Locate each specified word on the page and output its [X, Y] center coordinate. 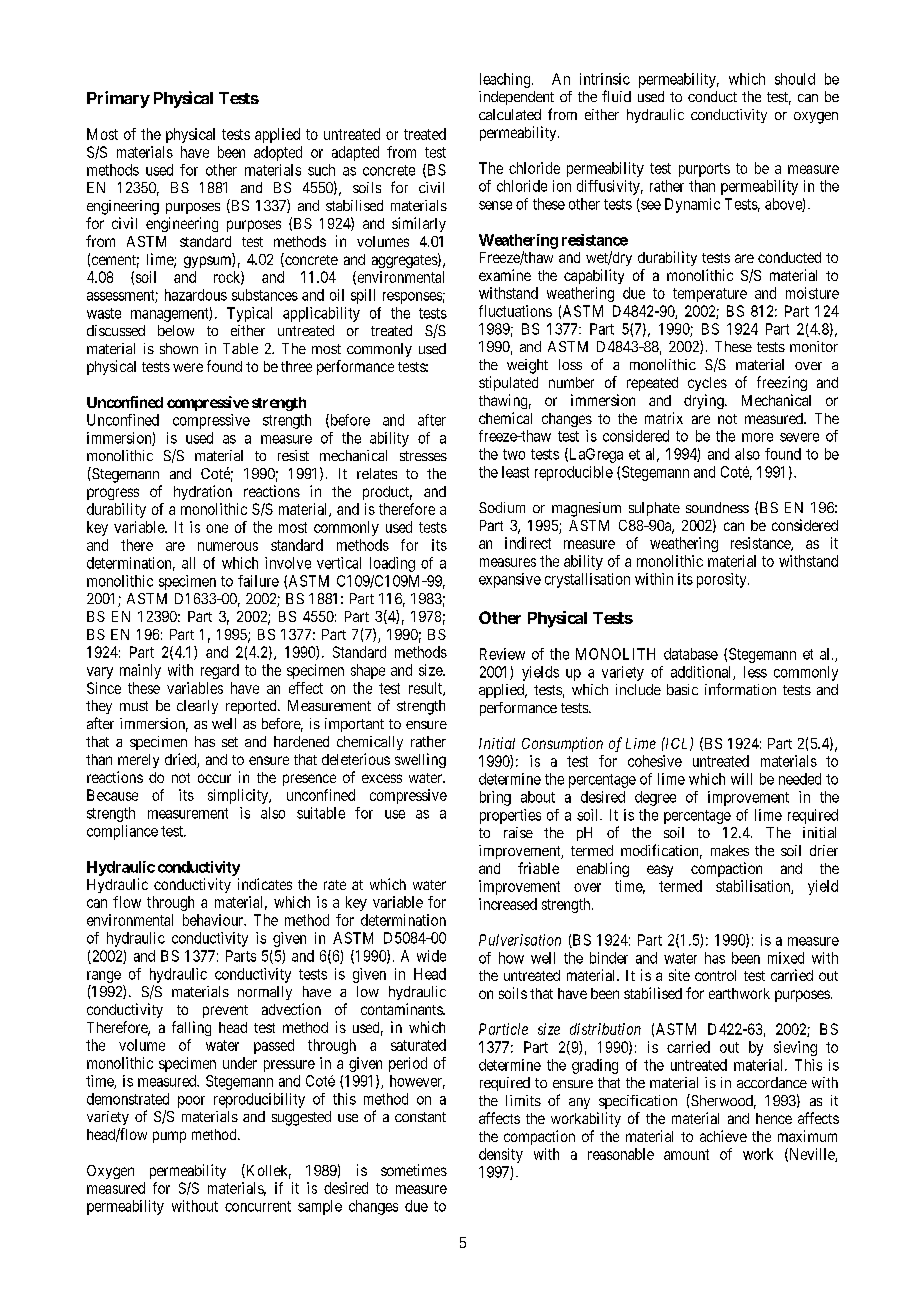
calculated [510, 114]
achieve [723, 1136]
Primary [118, 99]
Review [502, 654]
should [795, 79]
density [501, 1155]
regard [220, 671]
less [755, 672]
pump [169, 1137]
